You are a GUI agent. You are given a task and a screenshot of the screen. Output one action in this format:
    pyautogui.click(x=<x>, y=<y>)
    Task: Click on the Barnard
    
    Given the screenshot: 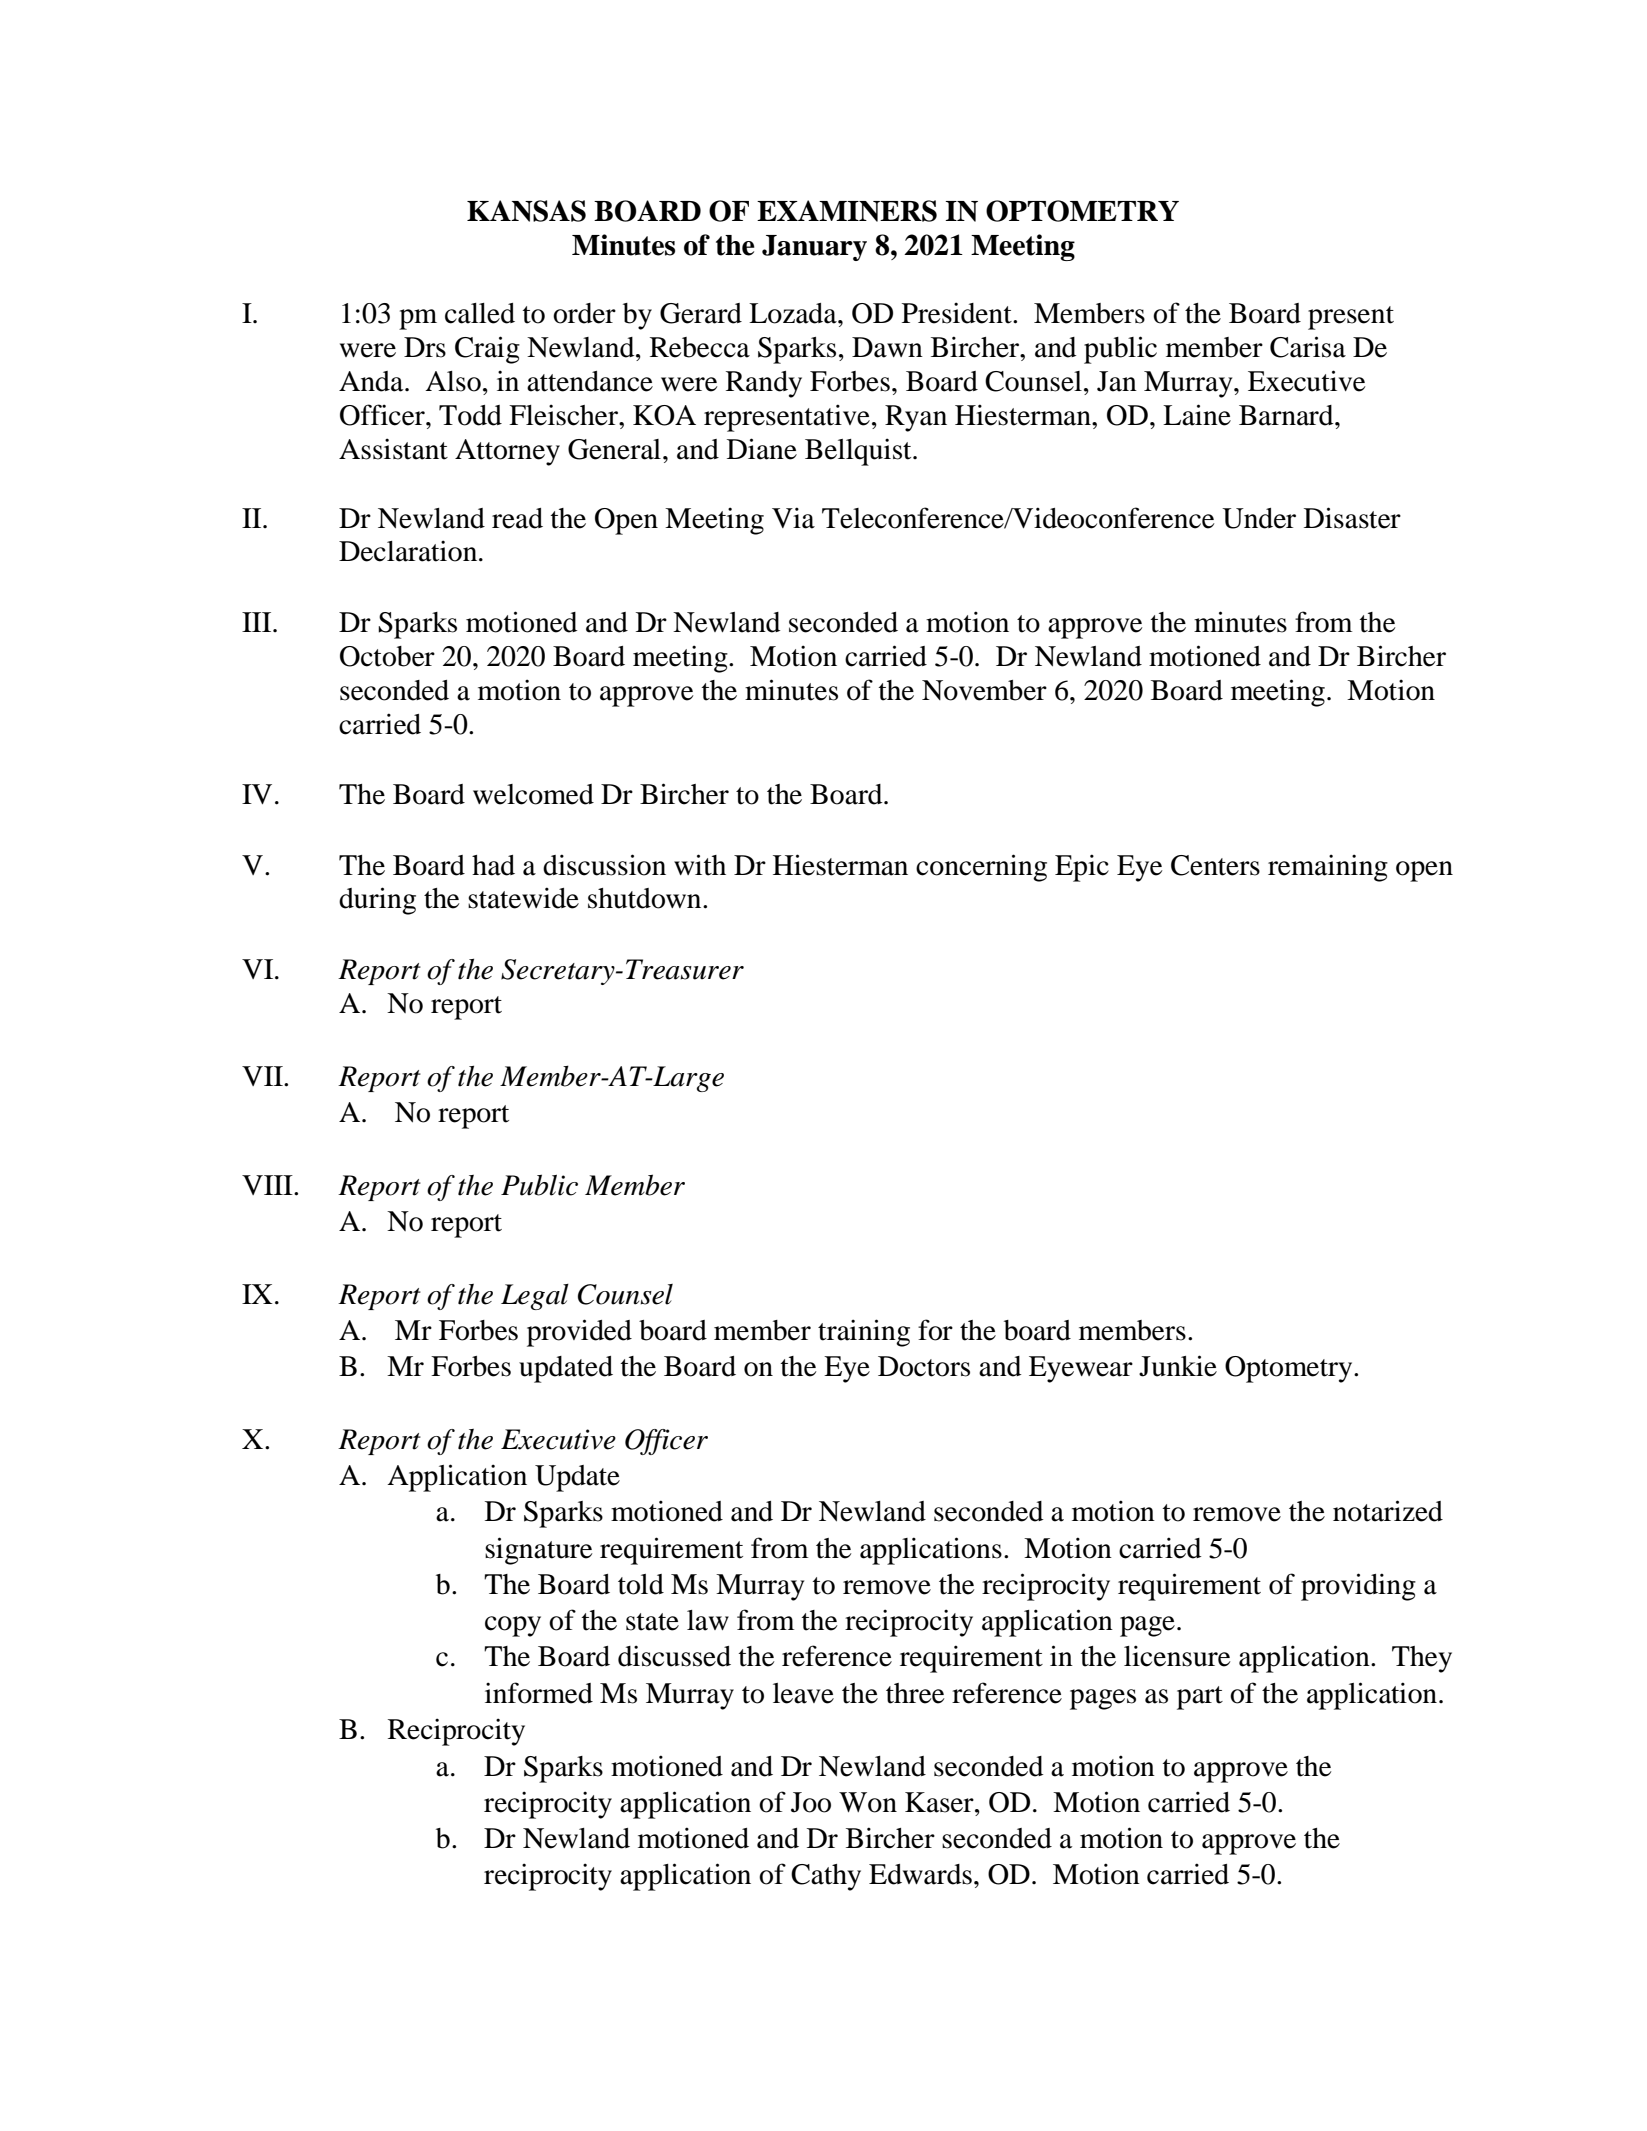 What is the action you would take?
    pyautogui.click(x=1287, y=415)
